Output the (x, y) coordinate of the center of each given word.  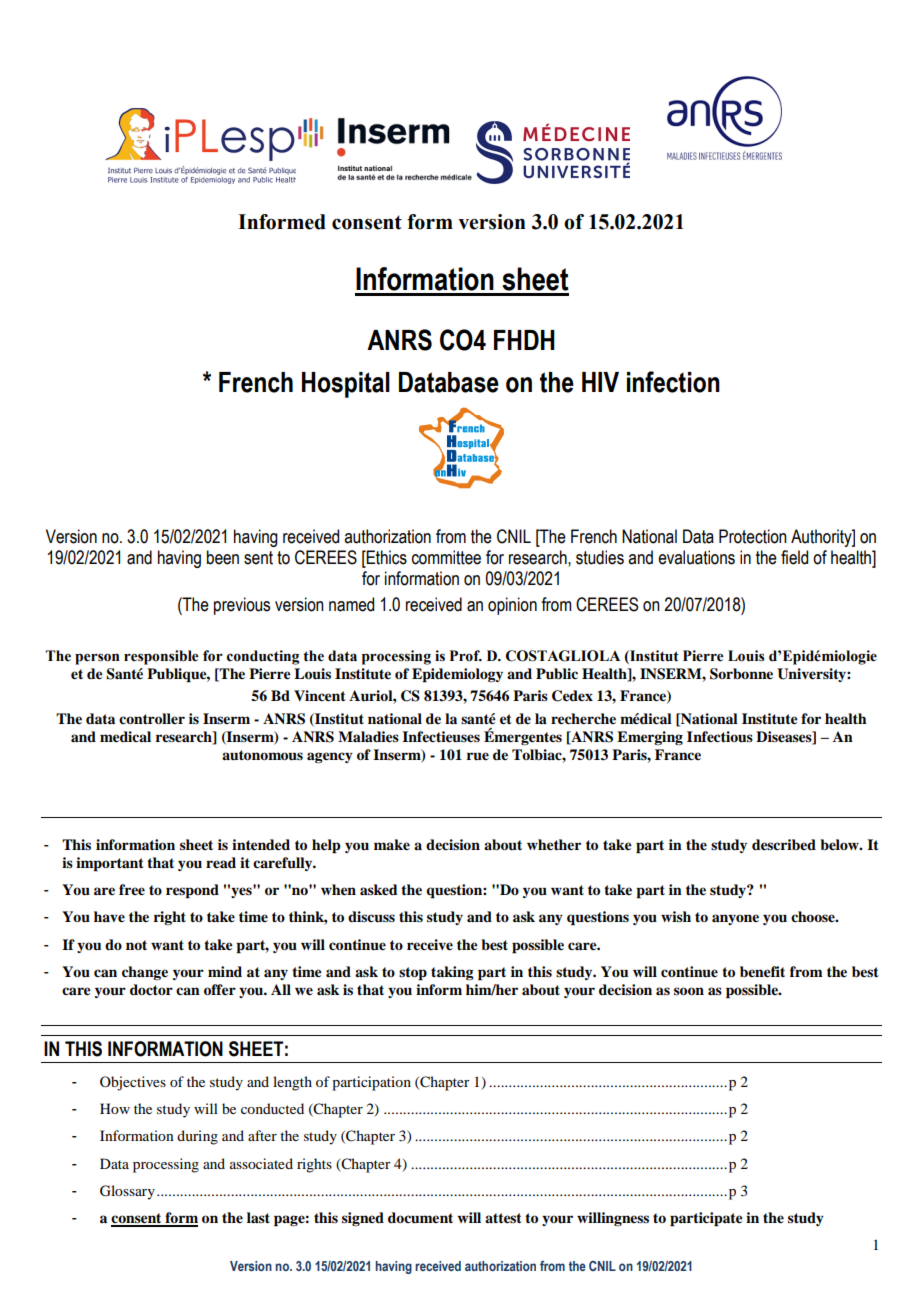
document (420, 1217)
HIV (600, 382)
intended (261, 844)
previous (242, 606)
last (258, 1217)
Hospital (346, 385)
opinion (512, 606)
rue (478, 756)
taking (452, 973)
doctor (151, 989)
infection (673, 382)
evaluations (696, 557)
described (784, 844)
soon (689, 991)
